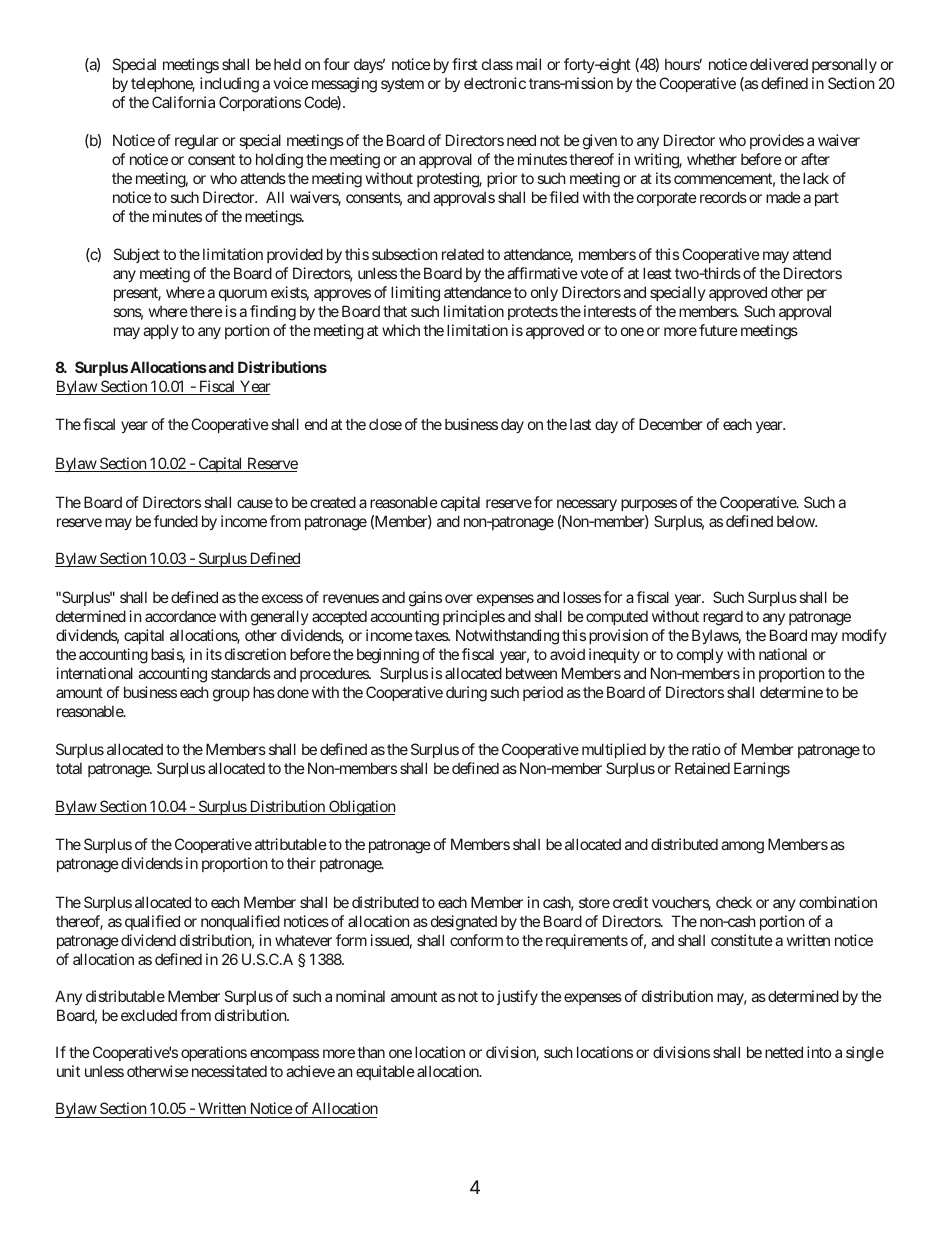 Image resolution: width=952 pixels, height=1233 pixels. What do you see at coordinates (361, 808) in the screenshot?
I see `Obligation` at bounding box center [361, 808].
